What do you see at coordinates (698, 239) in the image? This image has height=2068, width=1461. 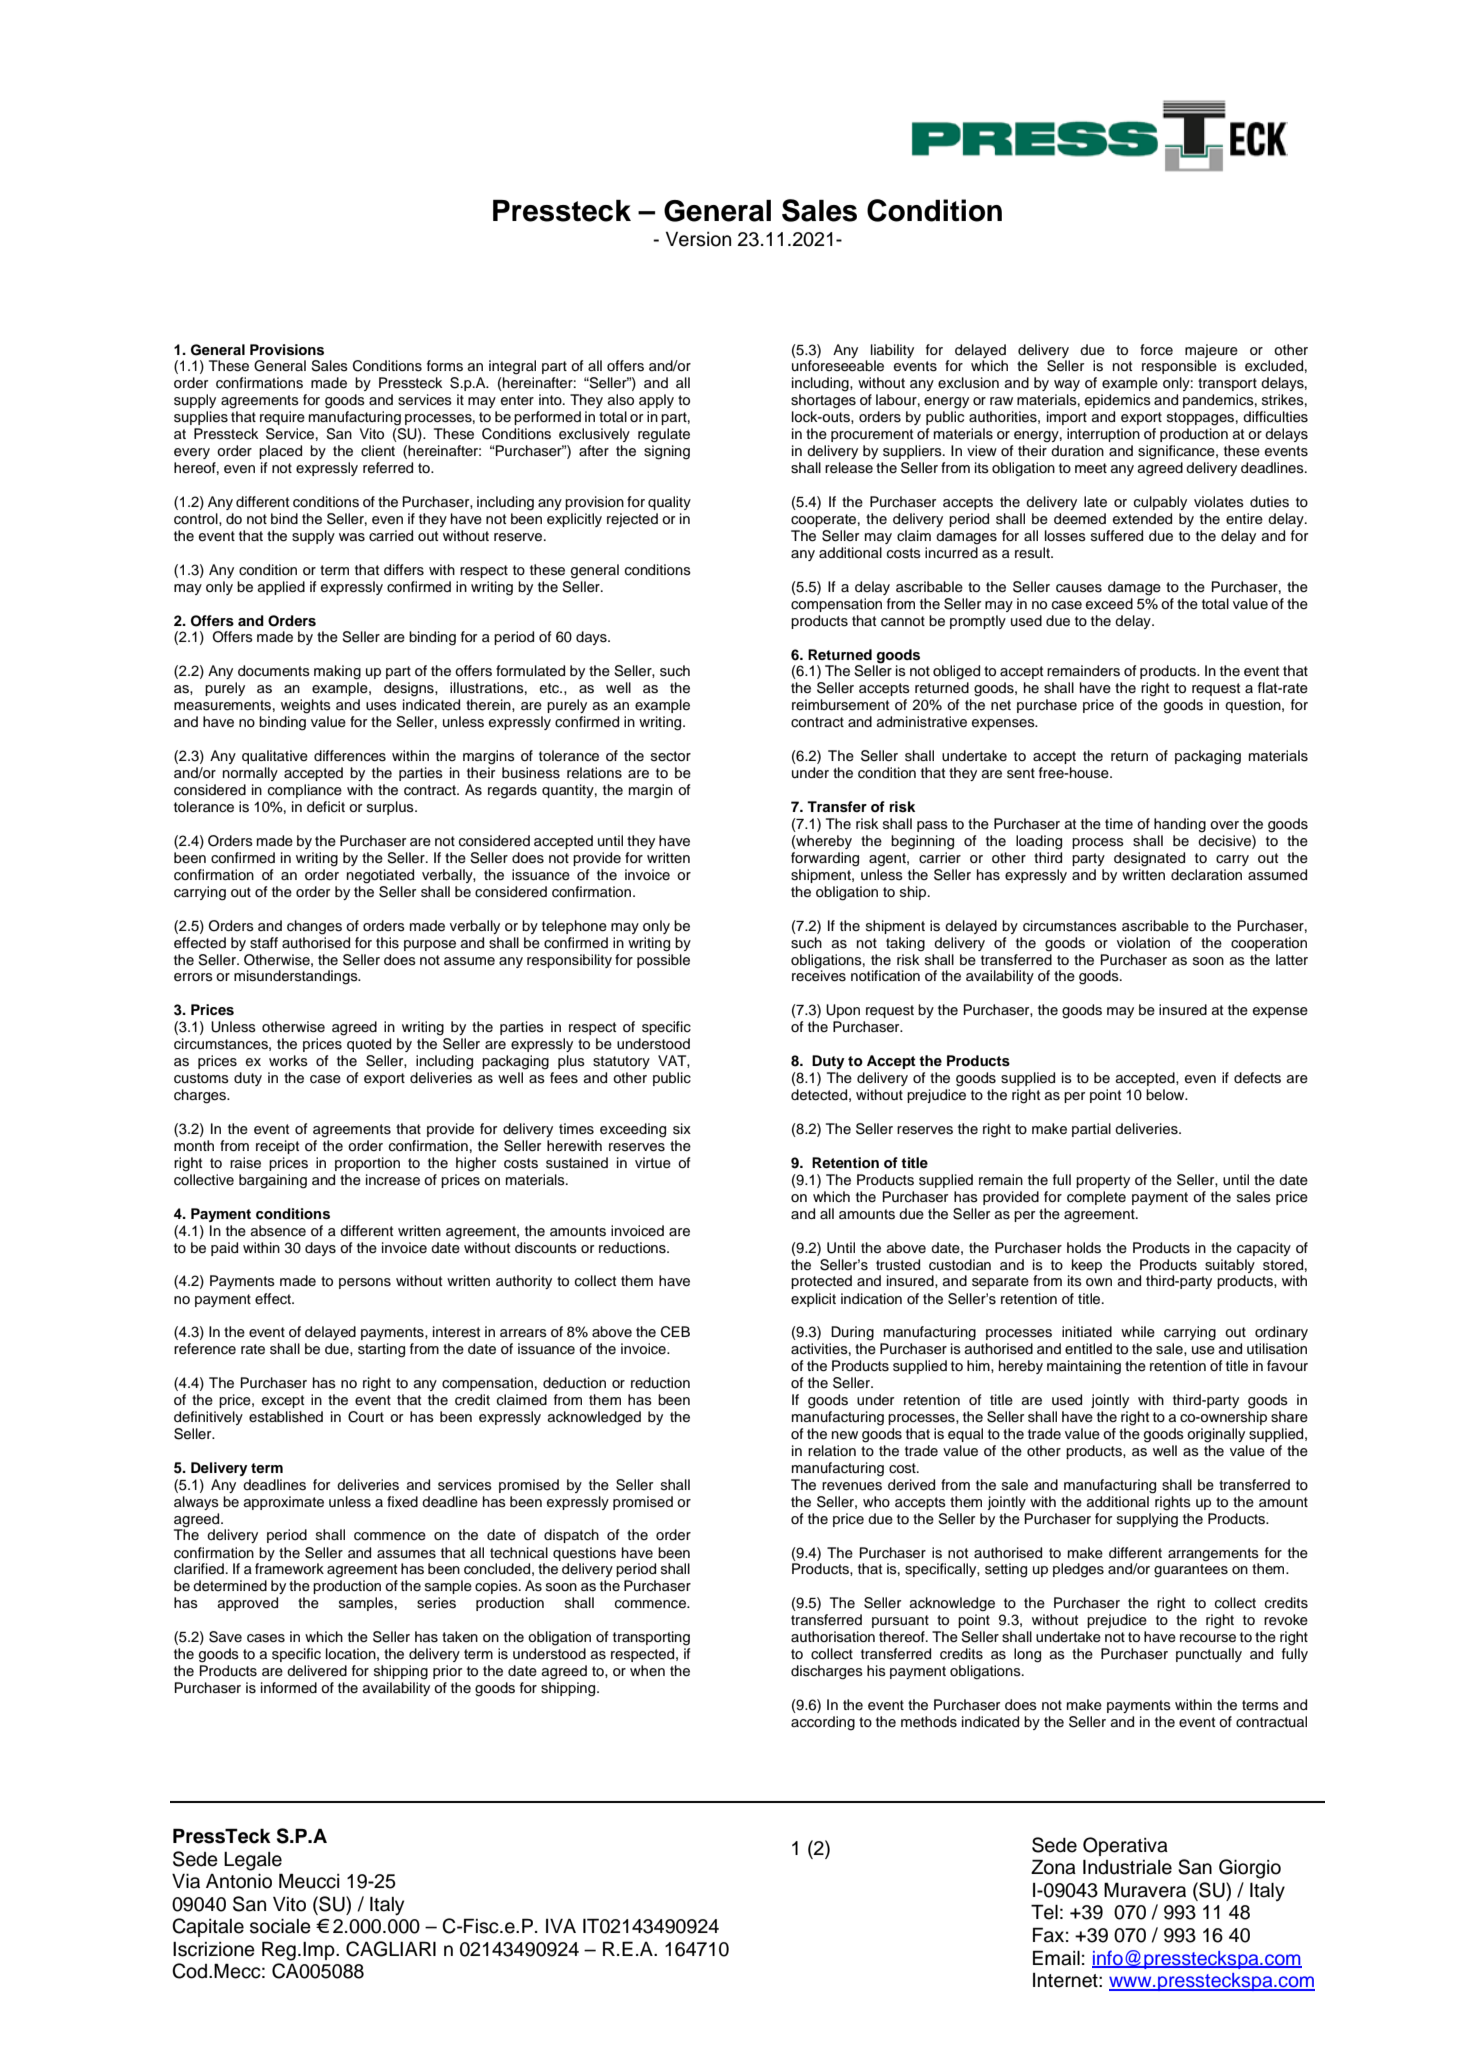 I see `Version` at bounding box center [698, 239].
